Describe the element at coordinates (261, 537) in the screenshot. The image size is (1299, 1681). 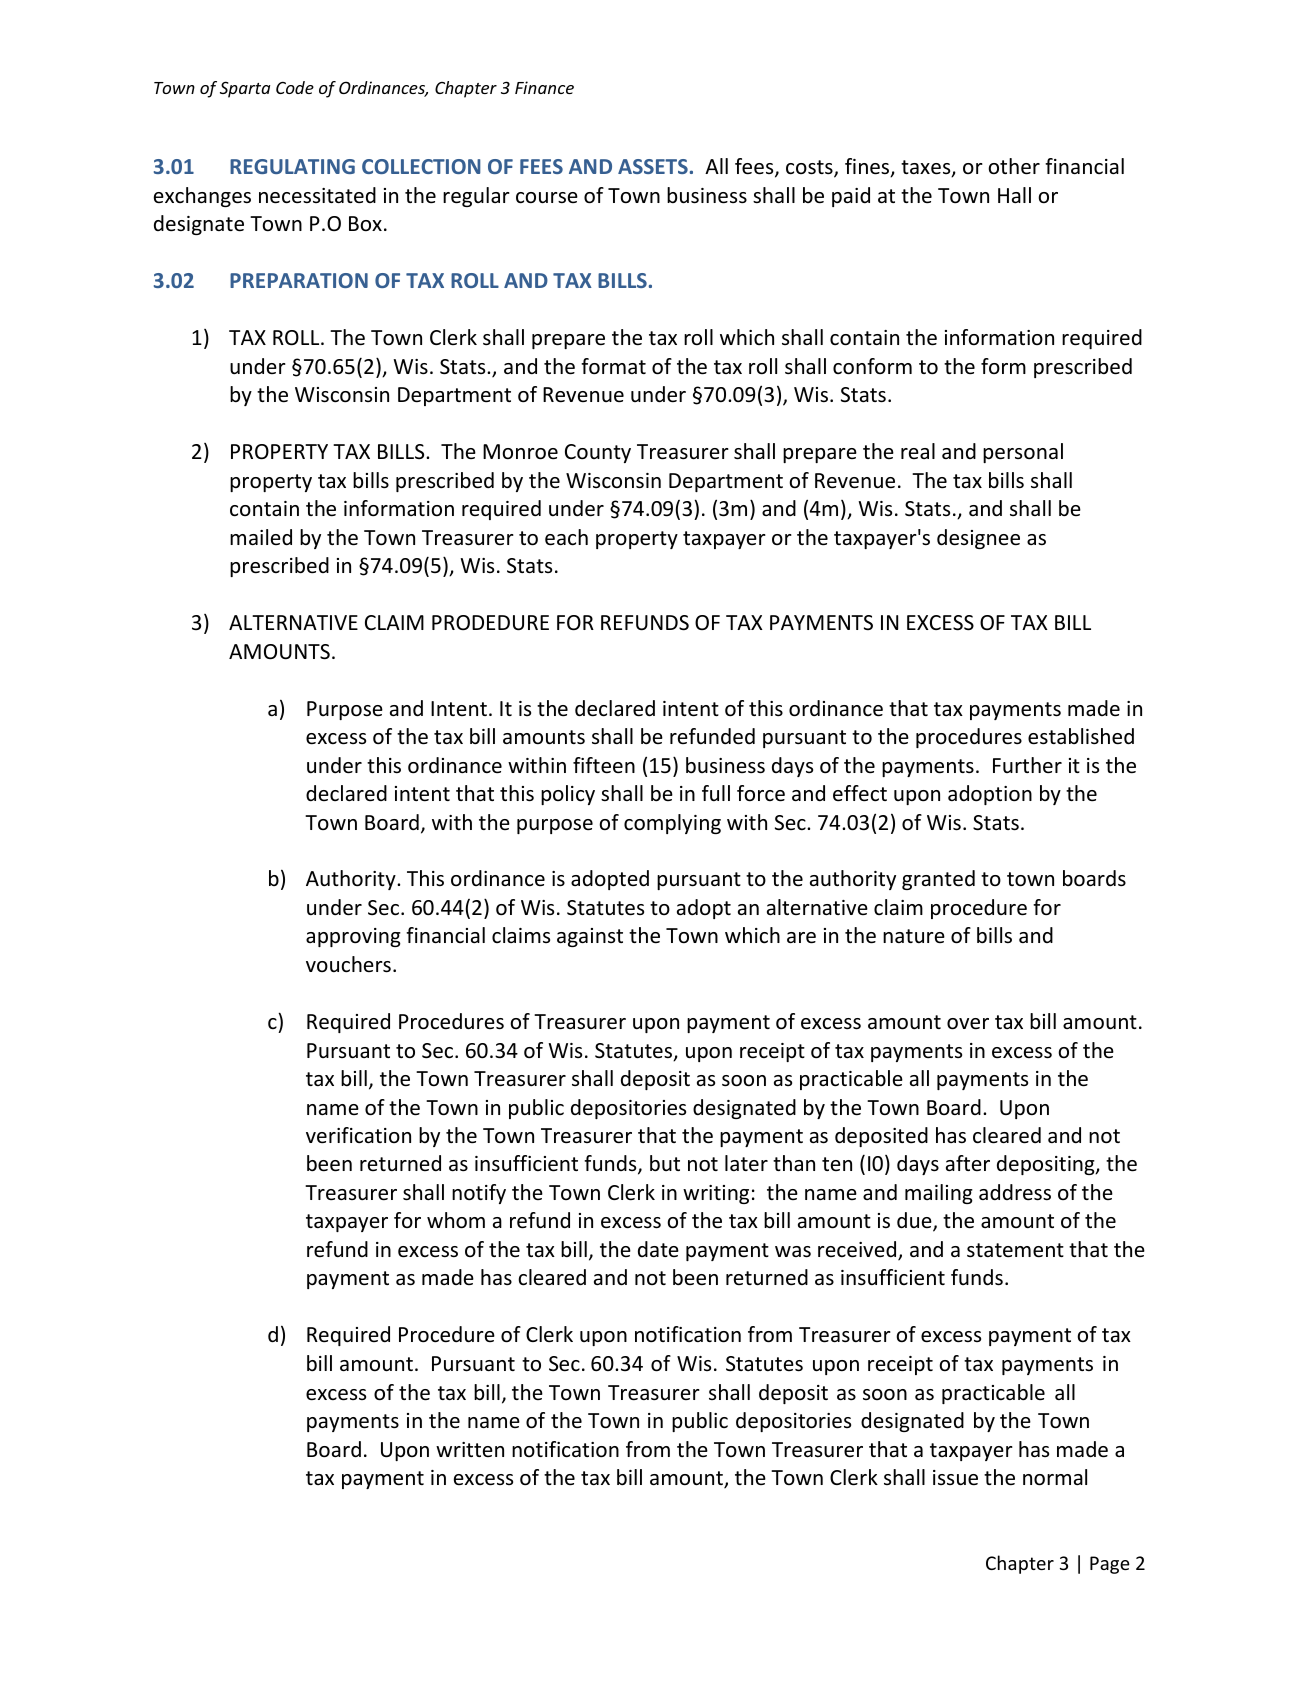
I see `mailed` at that location.
